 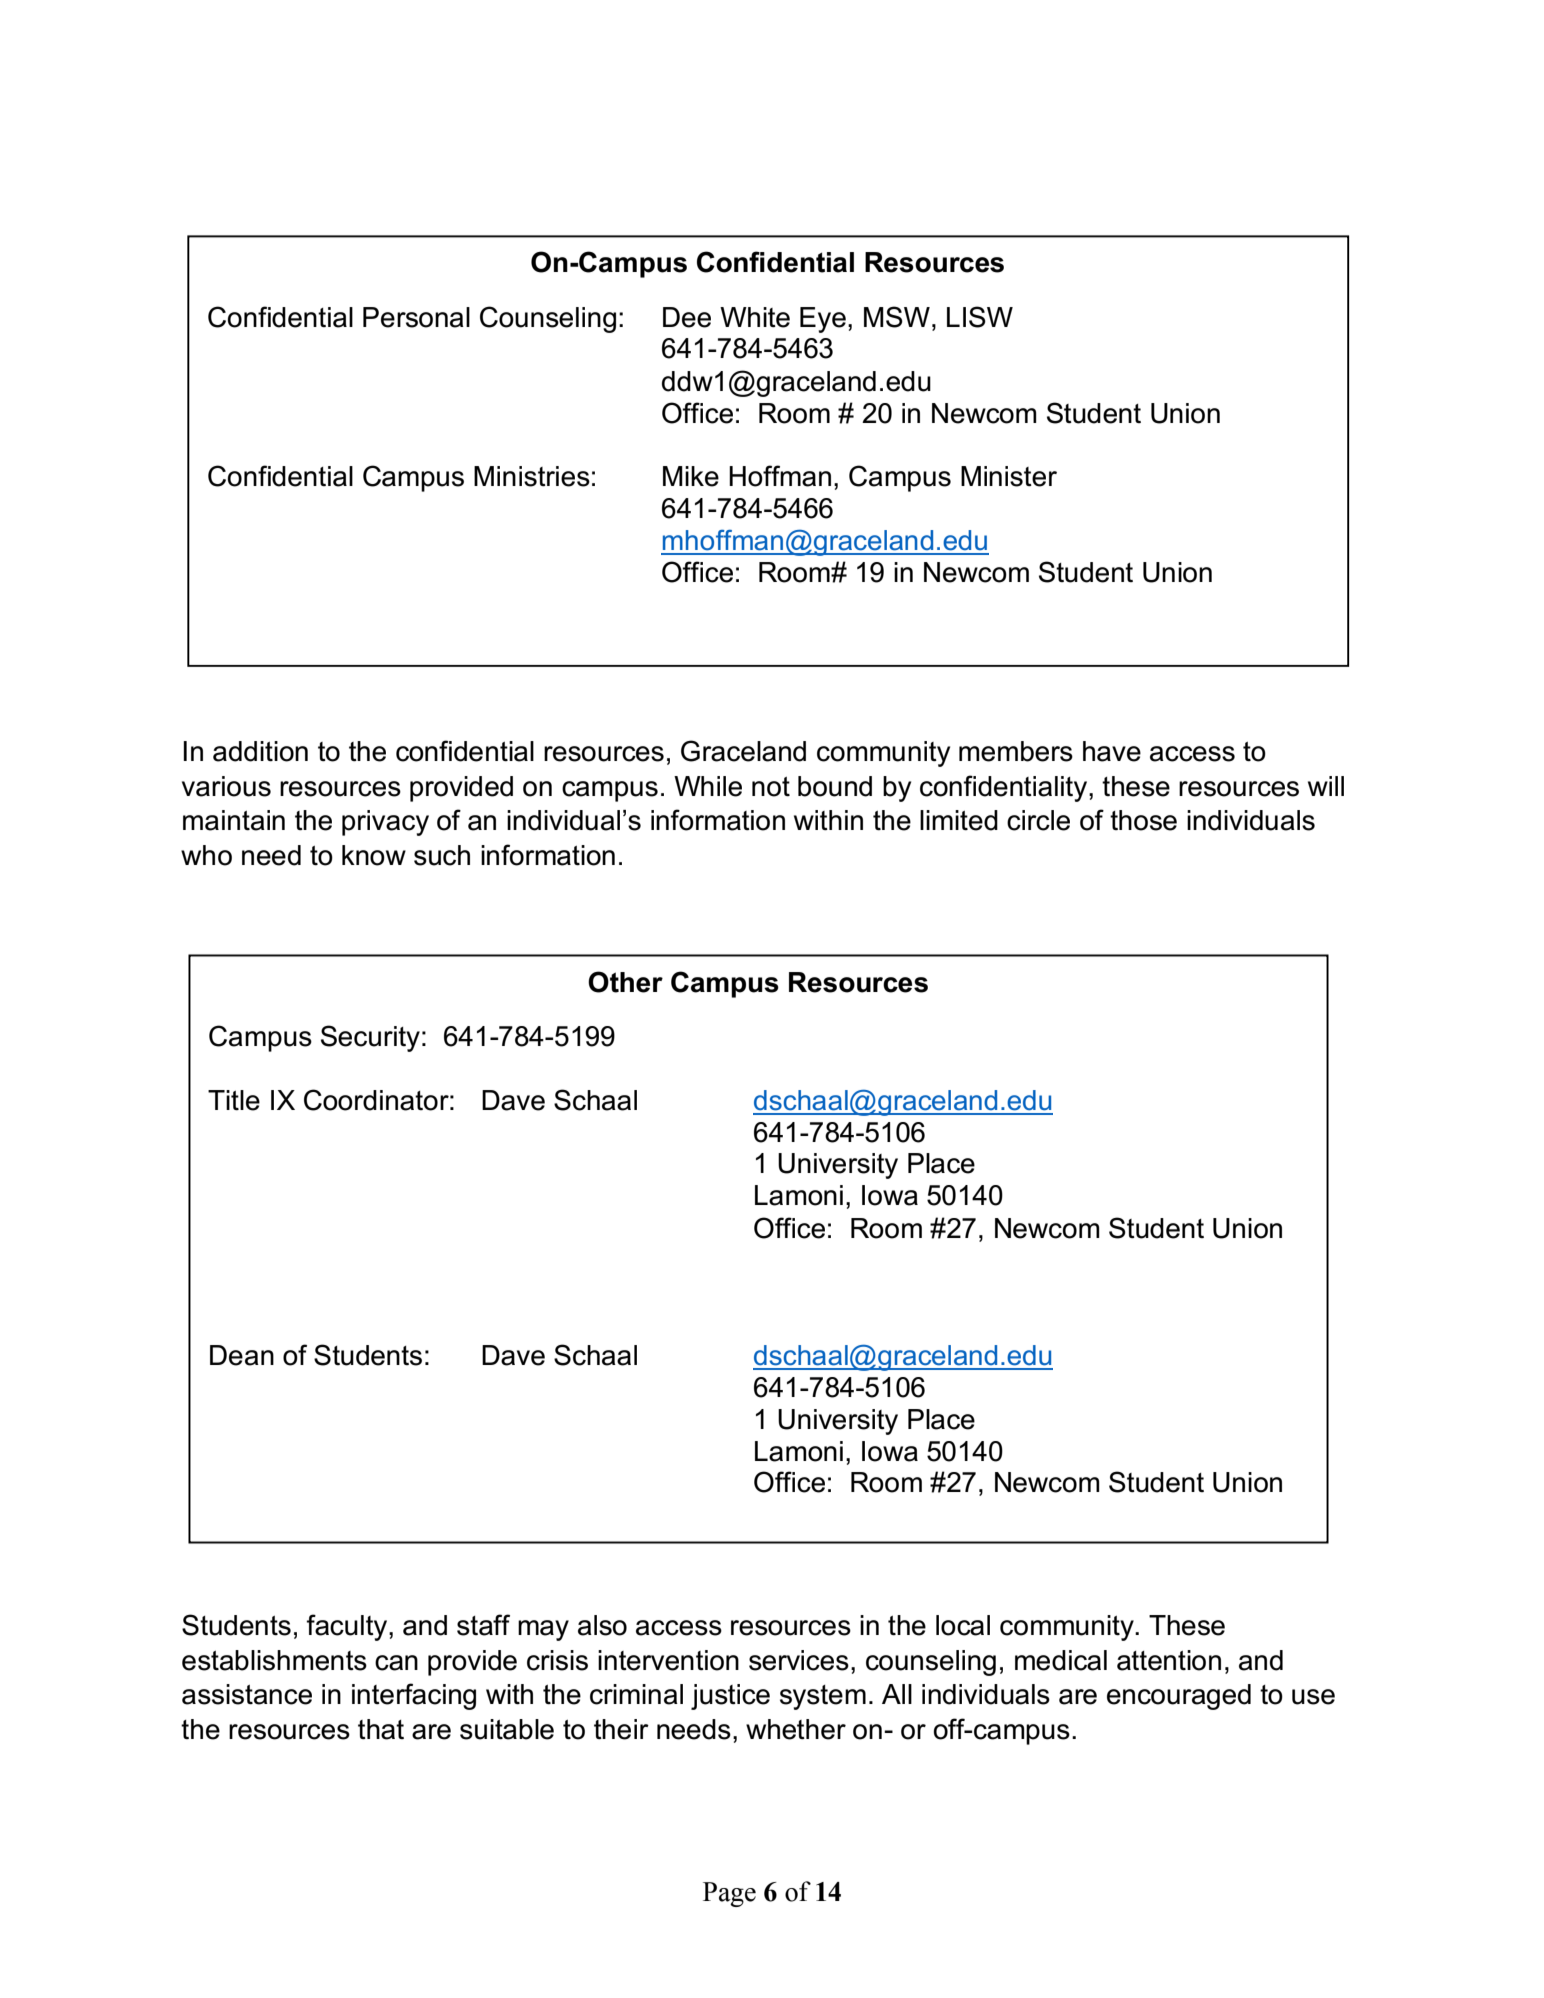 I want to click on those, so click(x=1143, y=820).
